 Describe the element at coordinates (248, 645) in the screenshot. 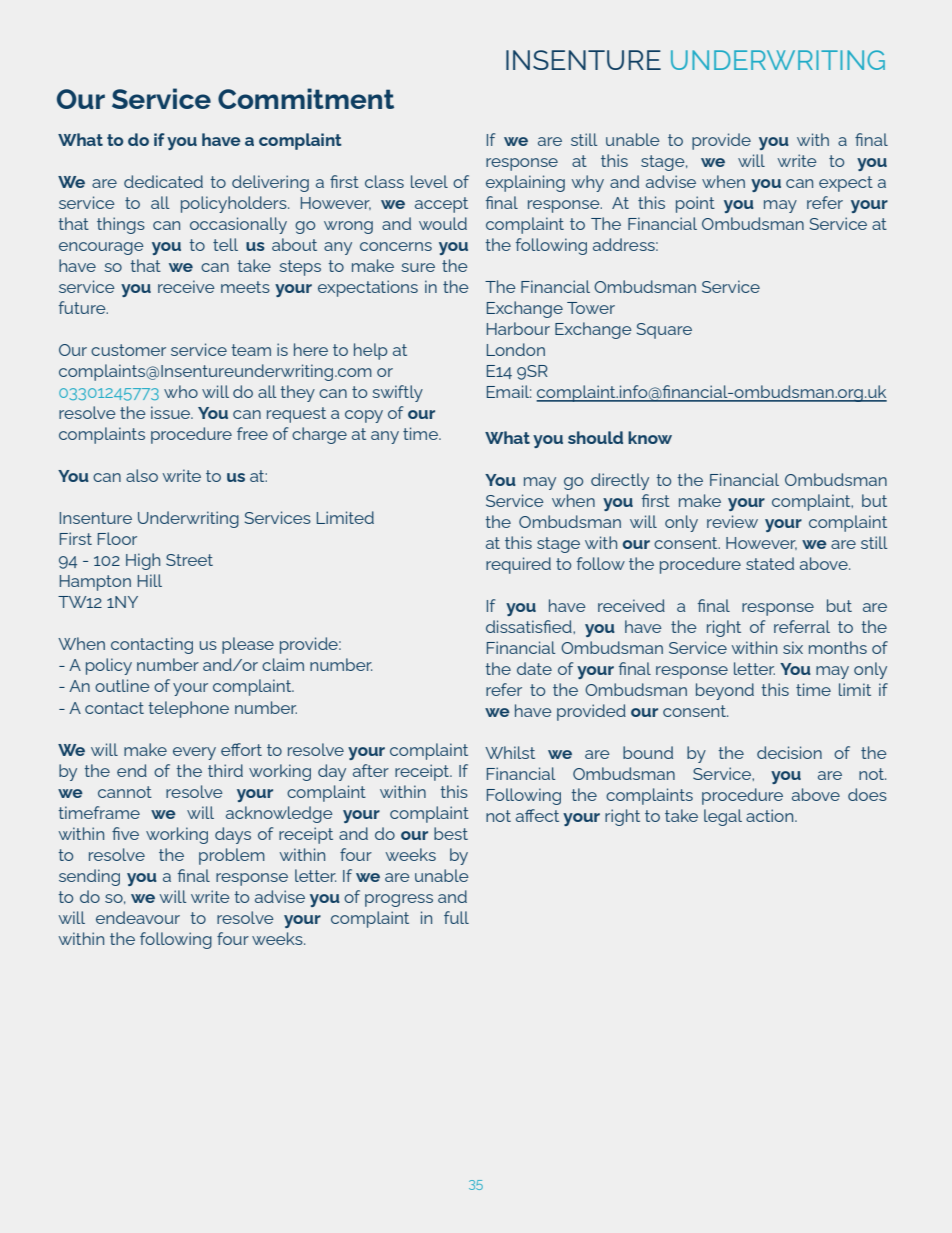

I see `please` at that location.
